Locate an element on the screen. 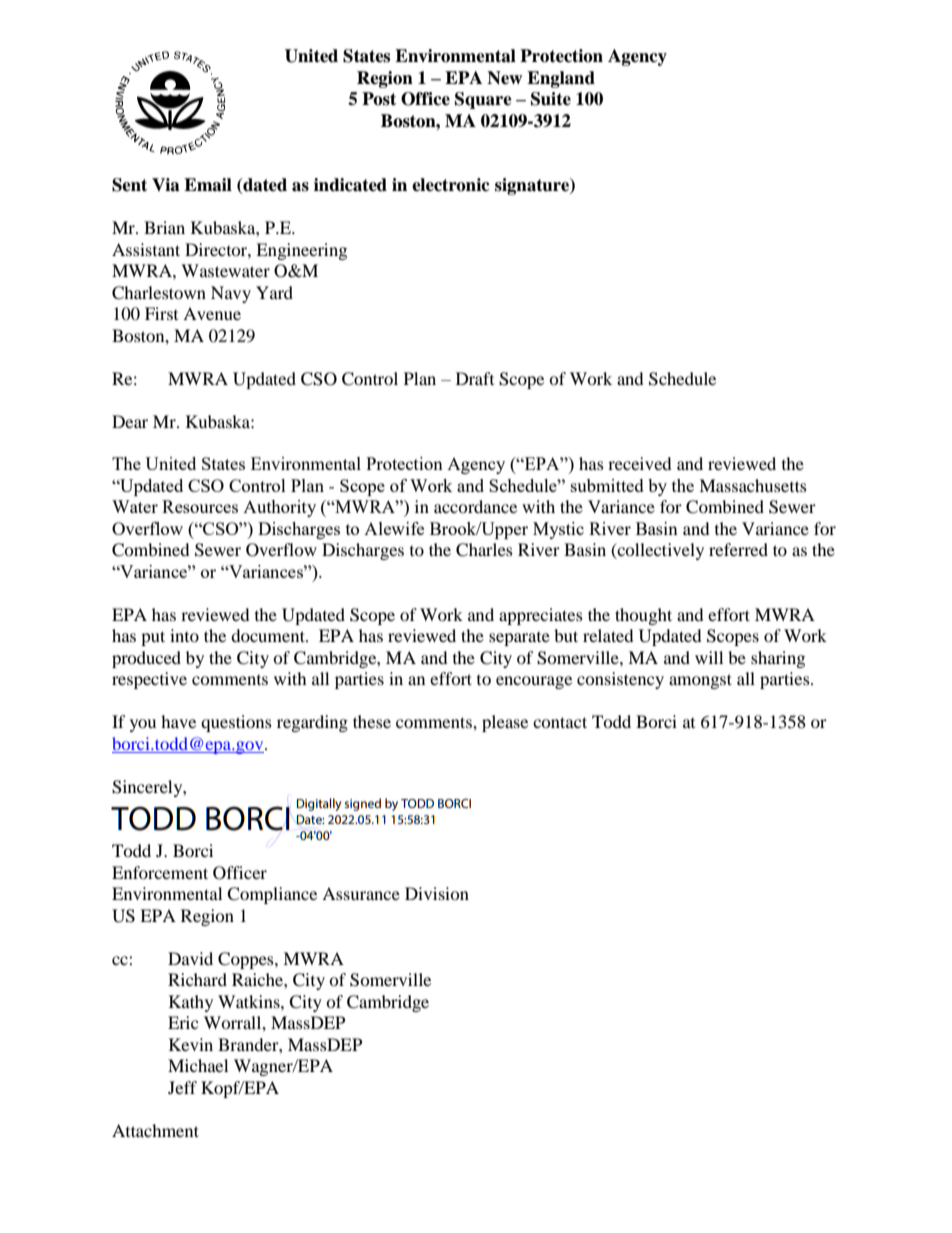  Email is located at coordinates (208, 185).
